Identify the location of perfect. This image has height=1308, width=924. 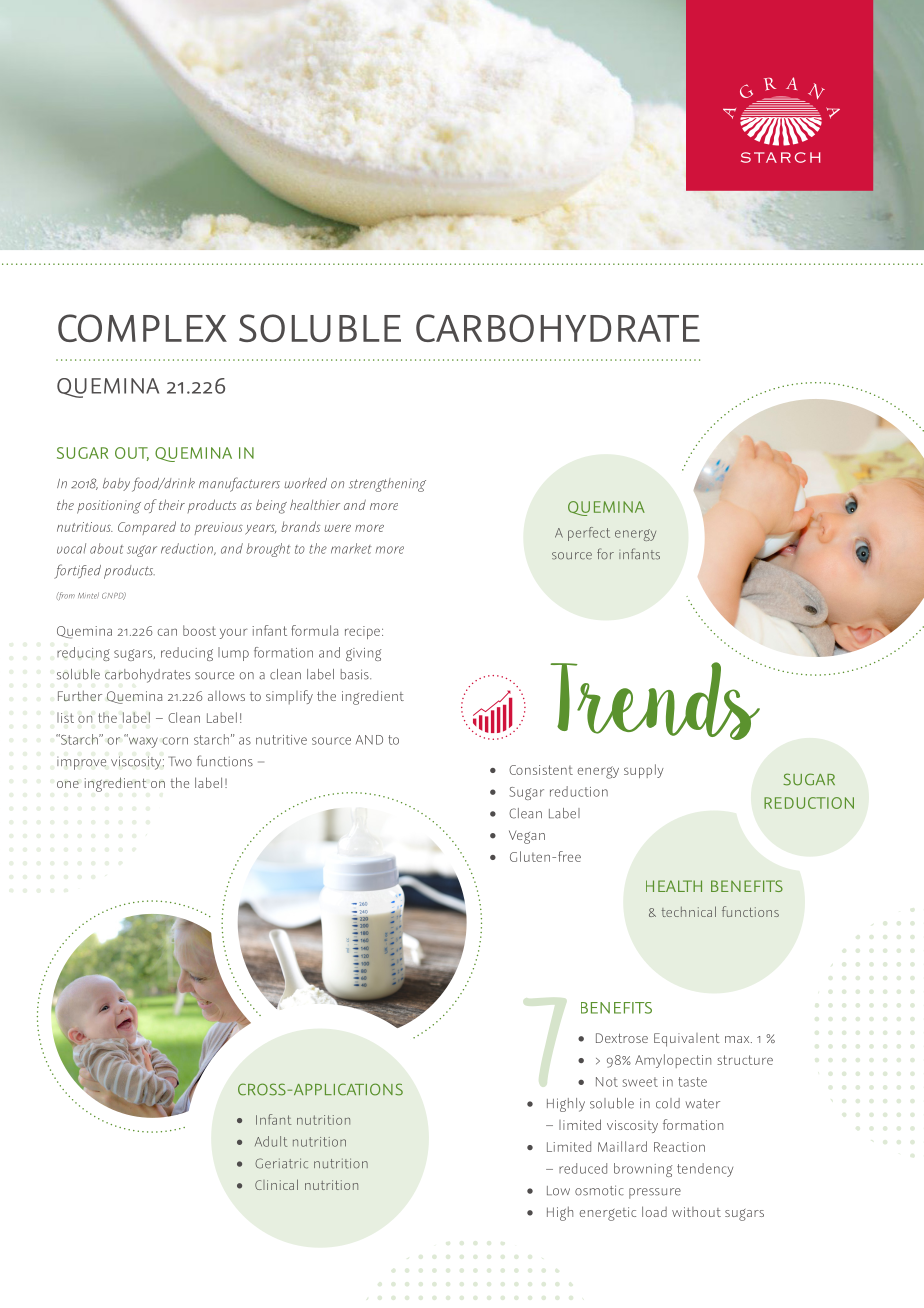
(589, 534).
